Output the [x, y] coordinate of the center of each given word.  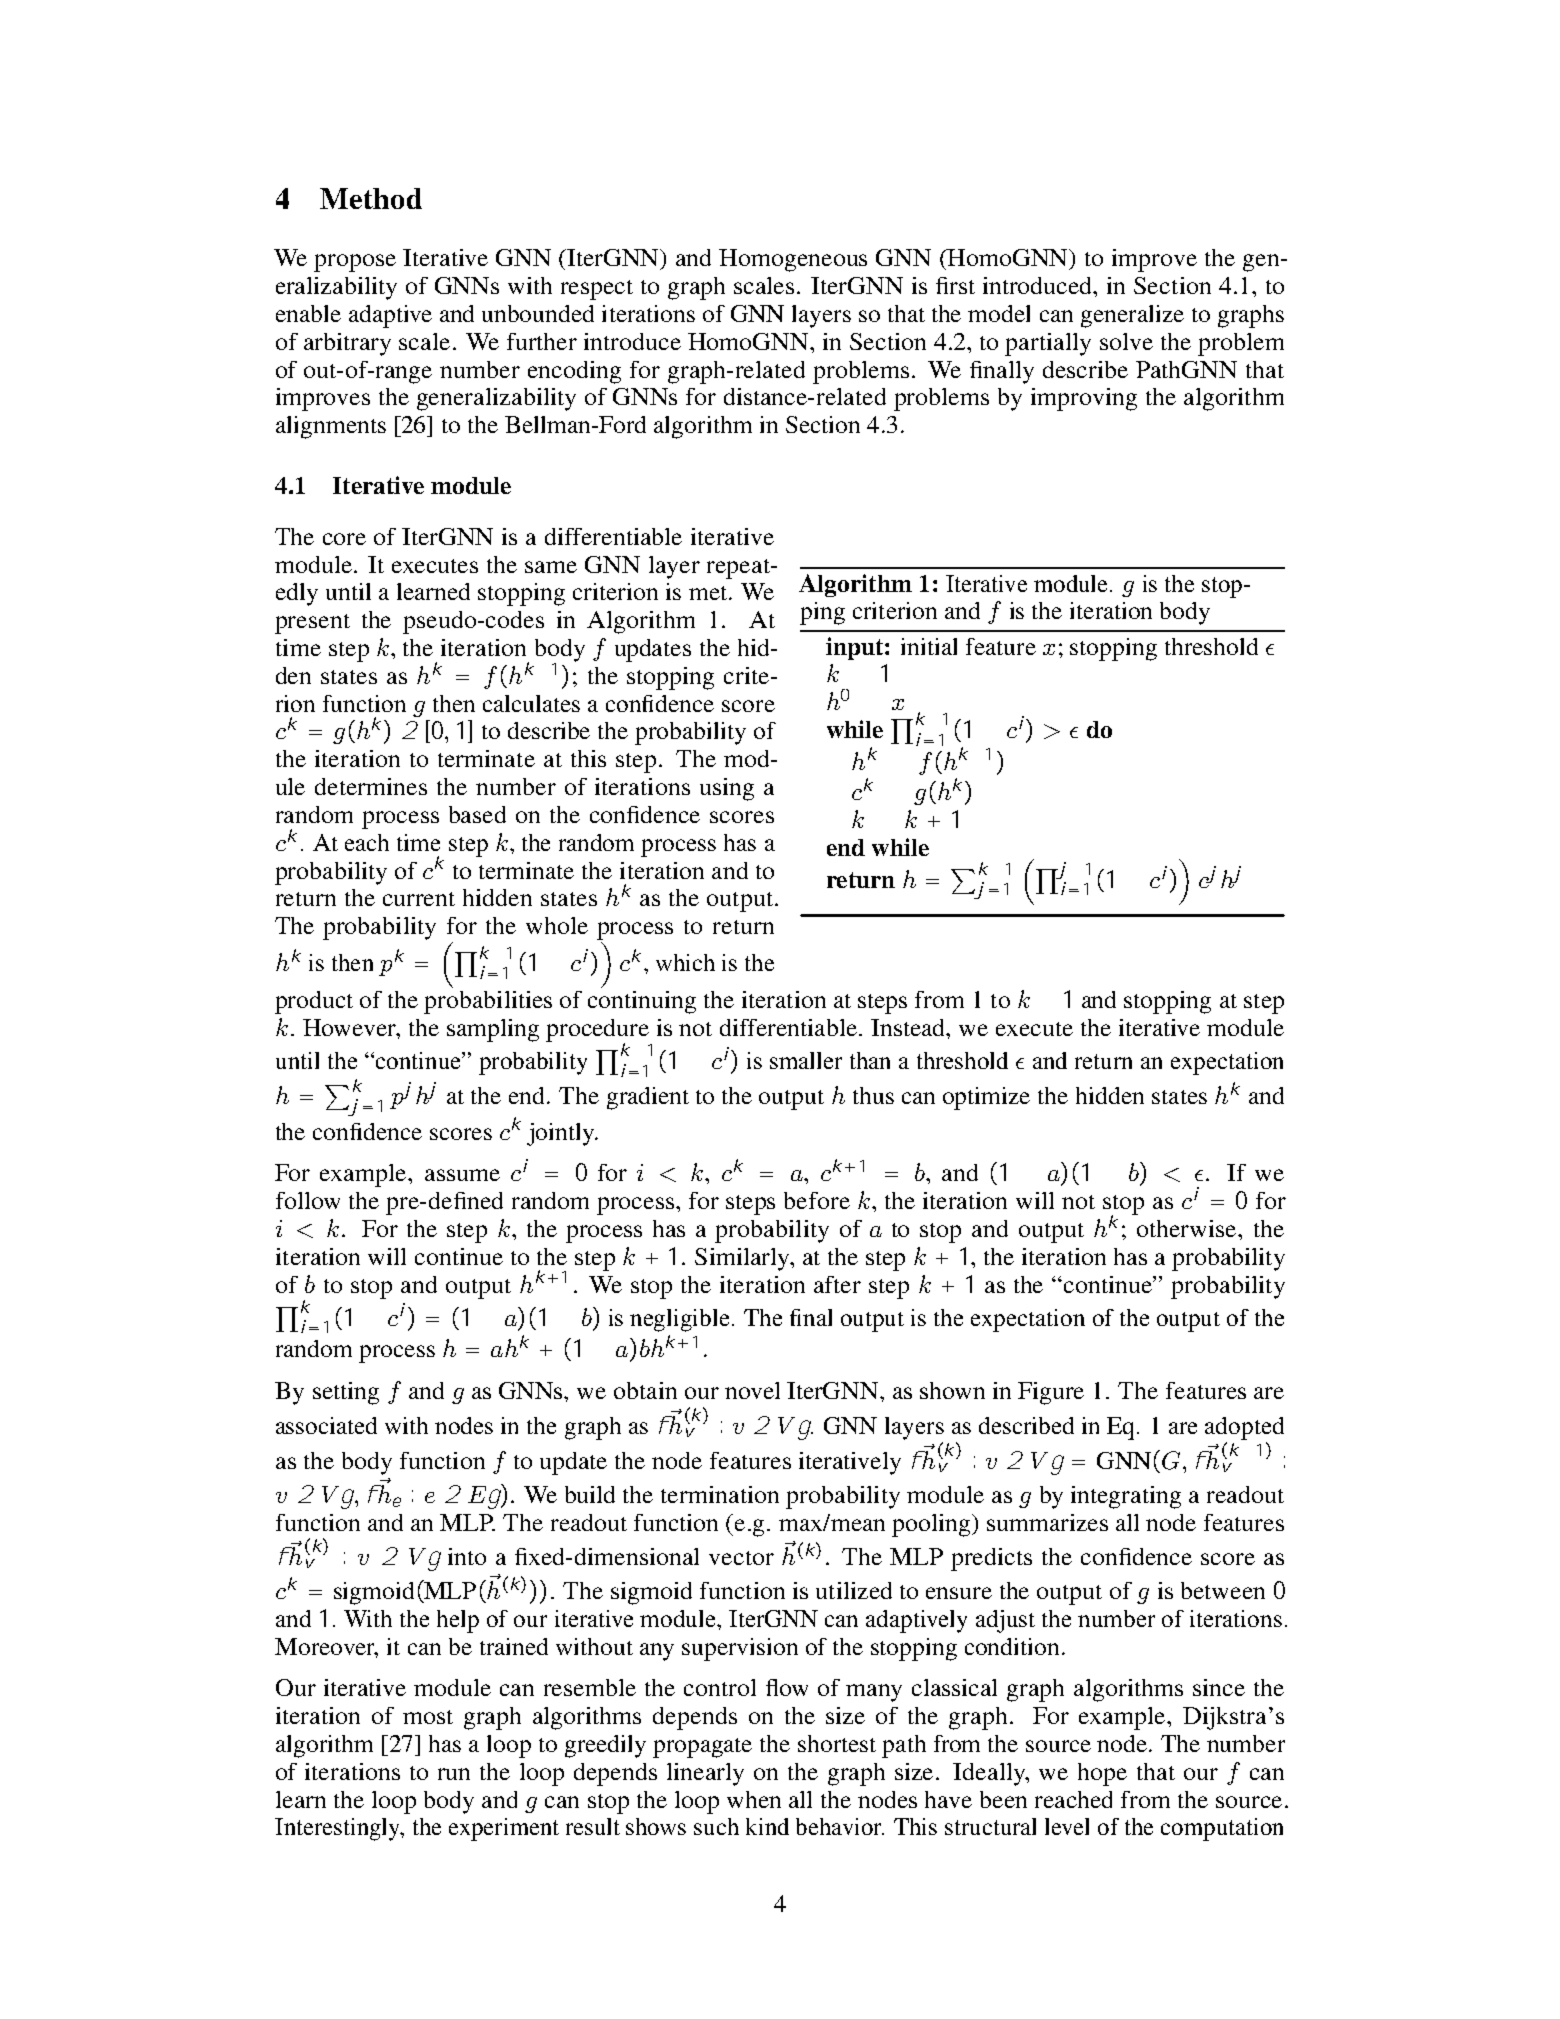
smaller [806, 1060]
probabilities [488, 1002]
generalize [1132, 316]
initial [929, 646]
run [454, 1774]
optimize [986, 1098]
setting [346, 1393]
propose [355, 263]
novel [752, 1390]
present [312, 624]
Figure [1051, 1393]
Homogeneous [793, 260]
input [856, 648]
